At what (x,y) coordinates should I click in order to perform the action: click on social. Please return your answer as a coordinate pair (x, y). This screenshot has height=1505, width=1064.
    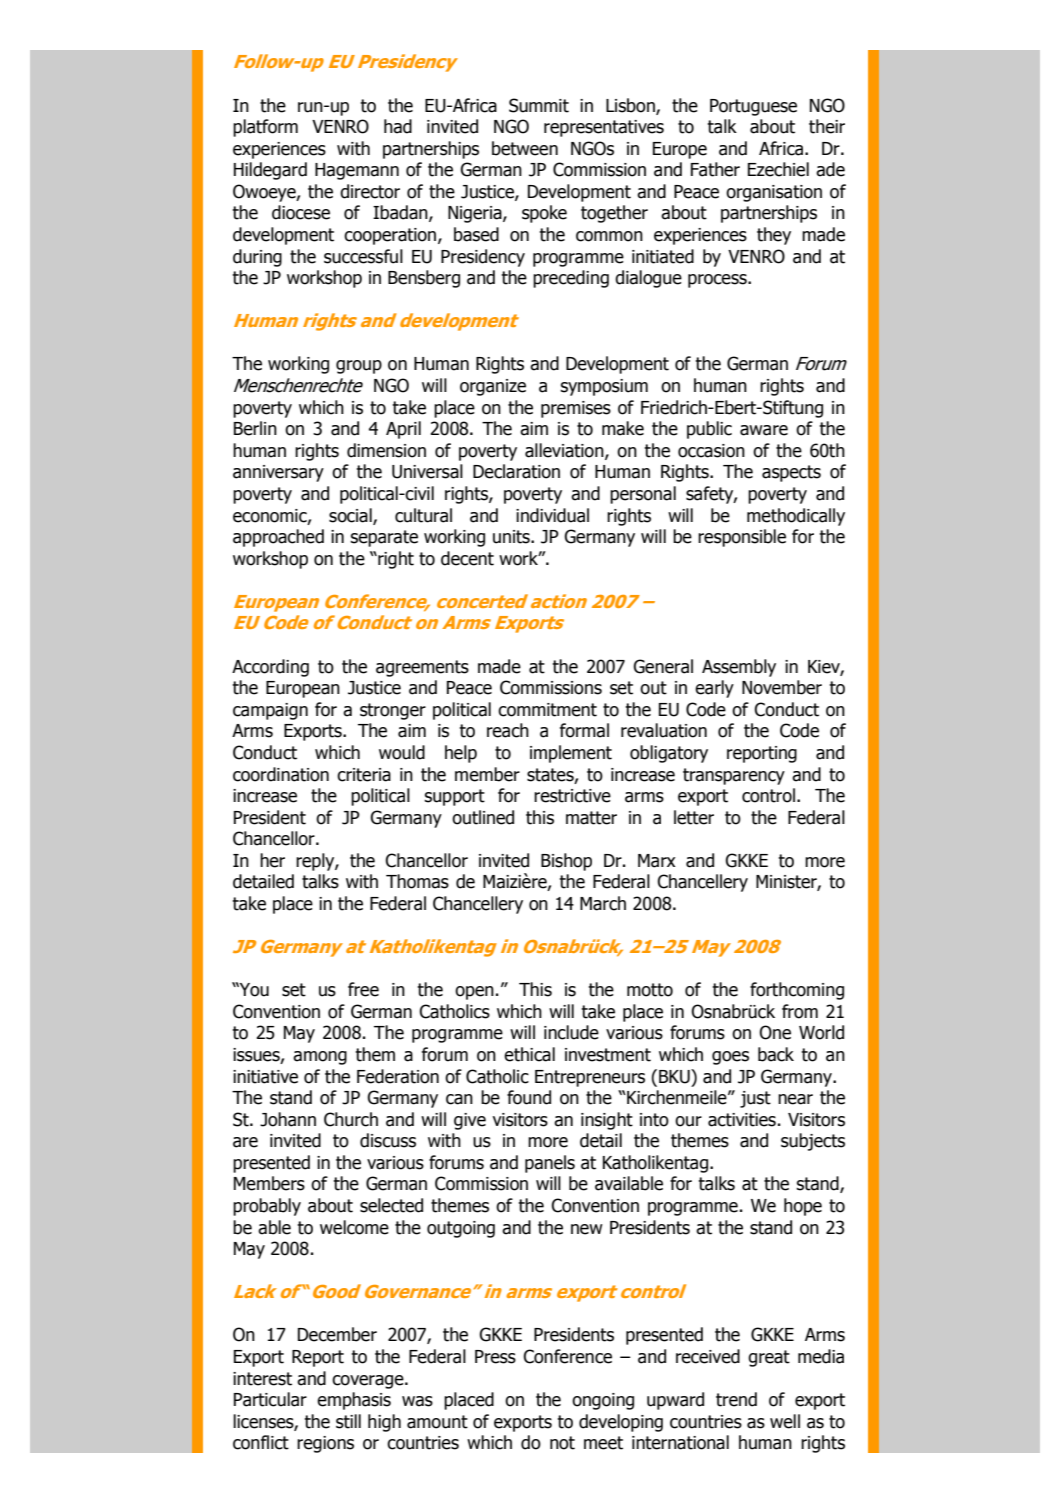
    Looking at the image, I should click on (351, 516).
